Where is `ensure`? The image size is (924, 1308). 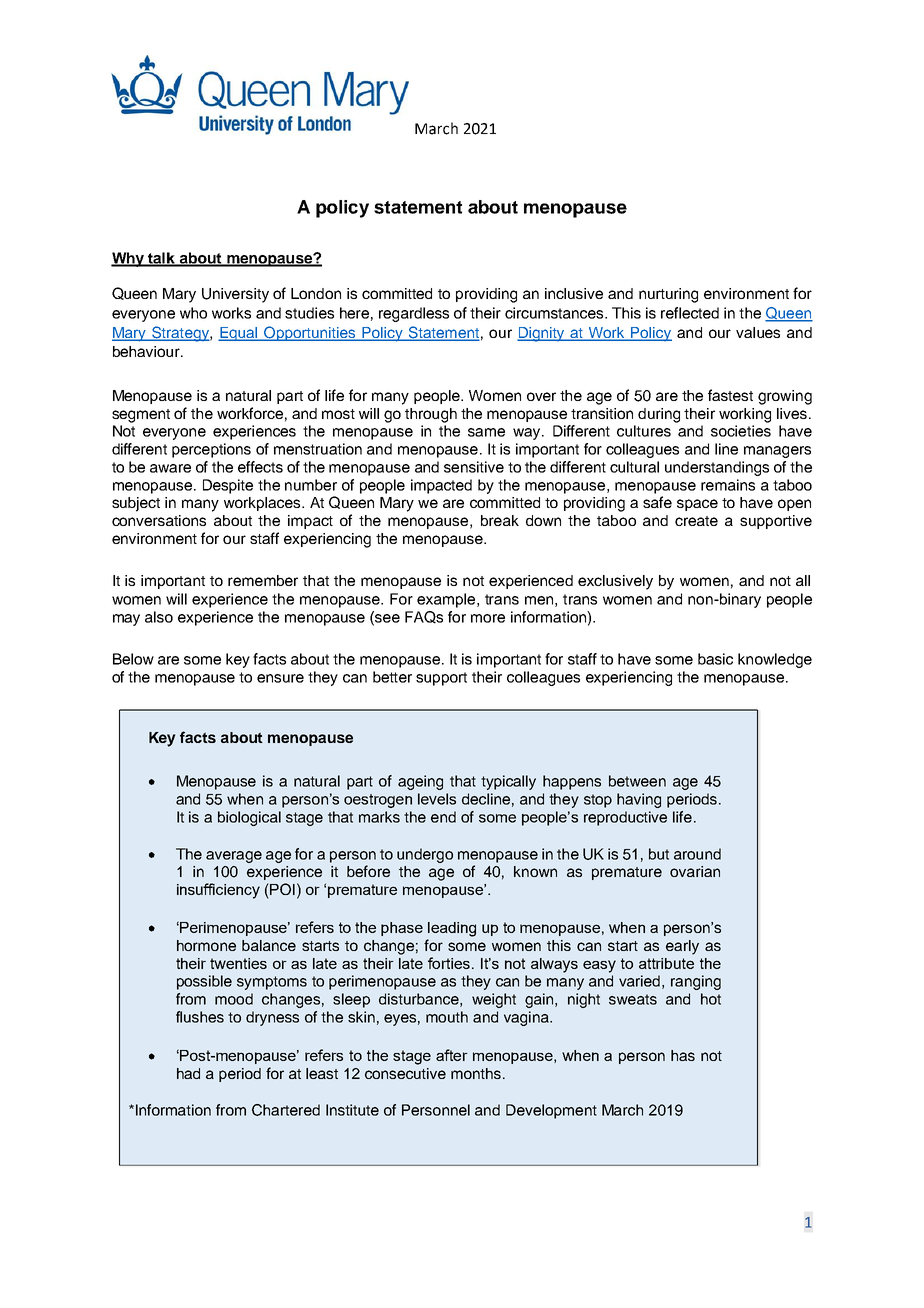 ensure is located at coordinates (280, 678).
